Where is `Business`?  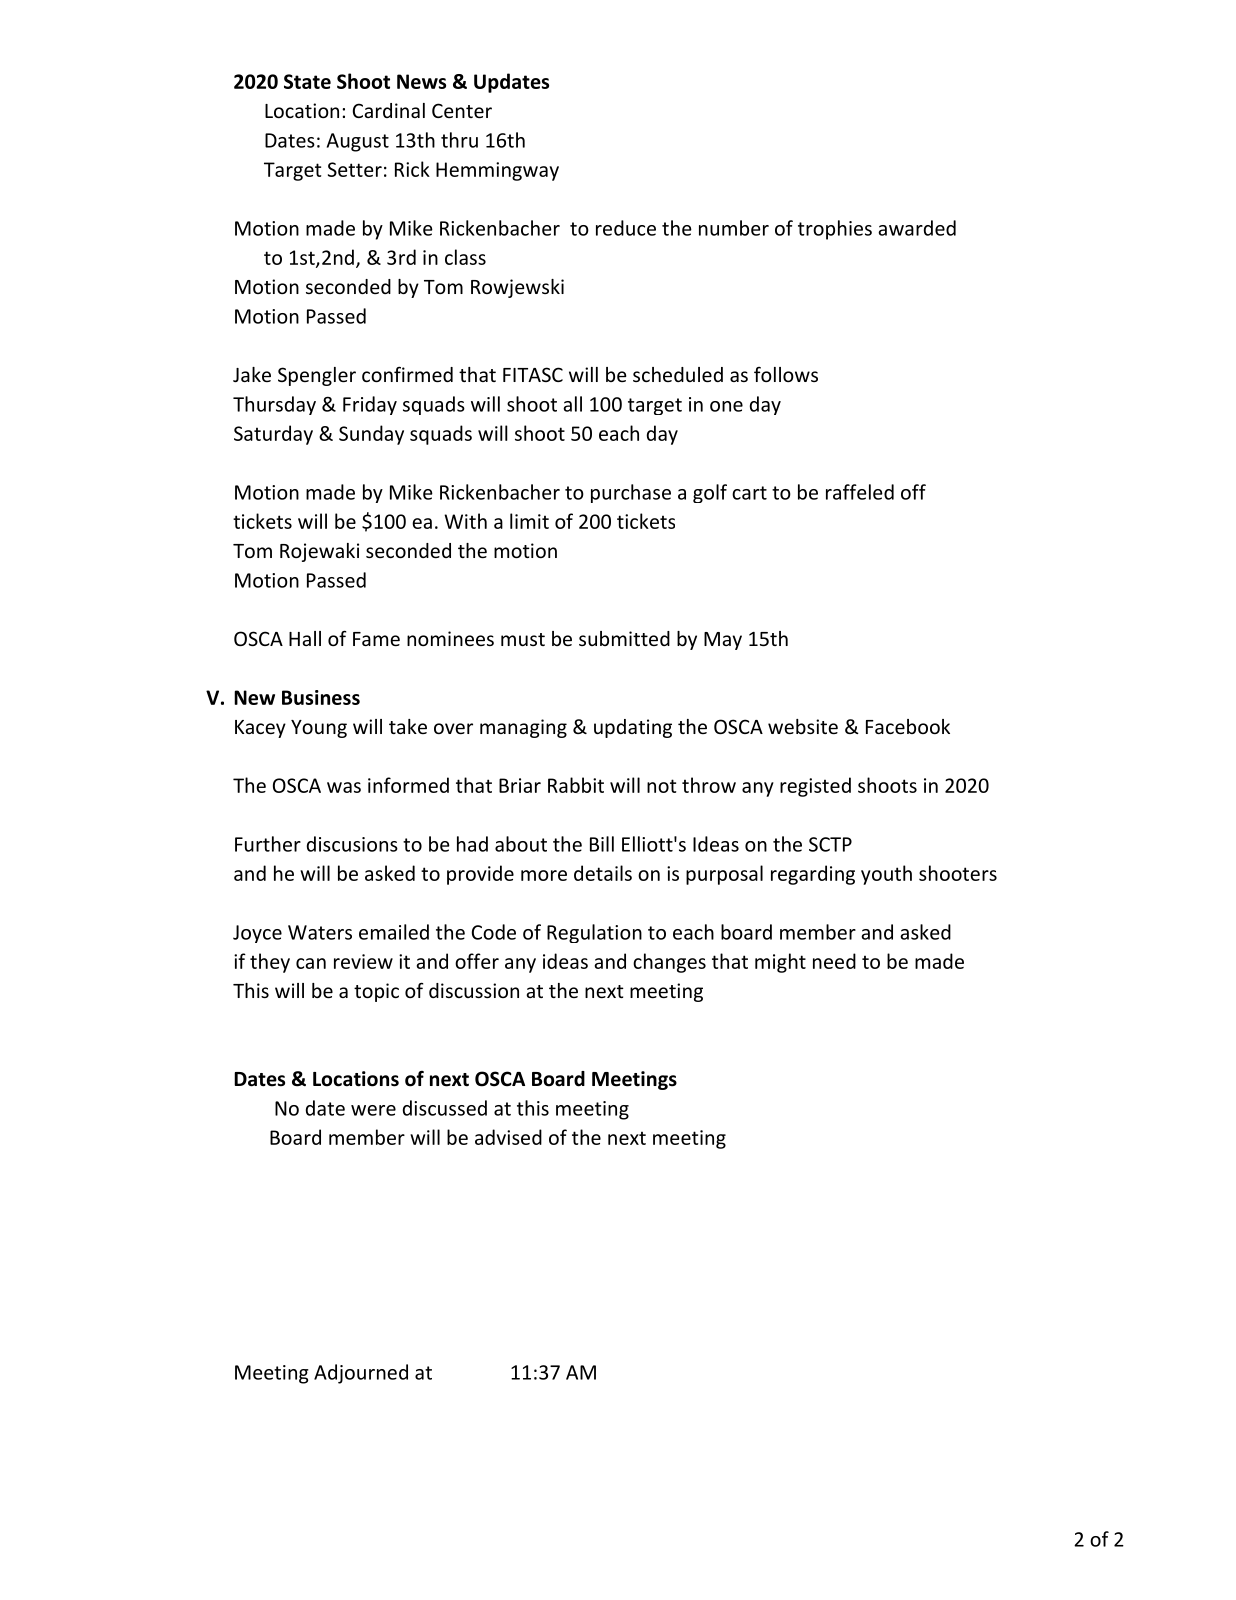 Business is located at coordinates (321, 697).
